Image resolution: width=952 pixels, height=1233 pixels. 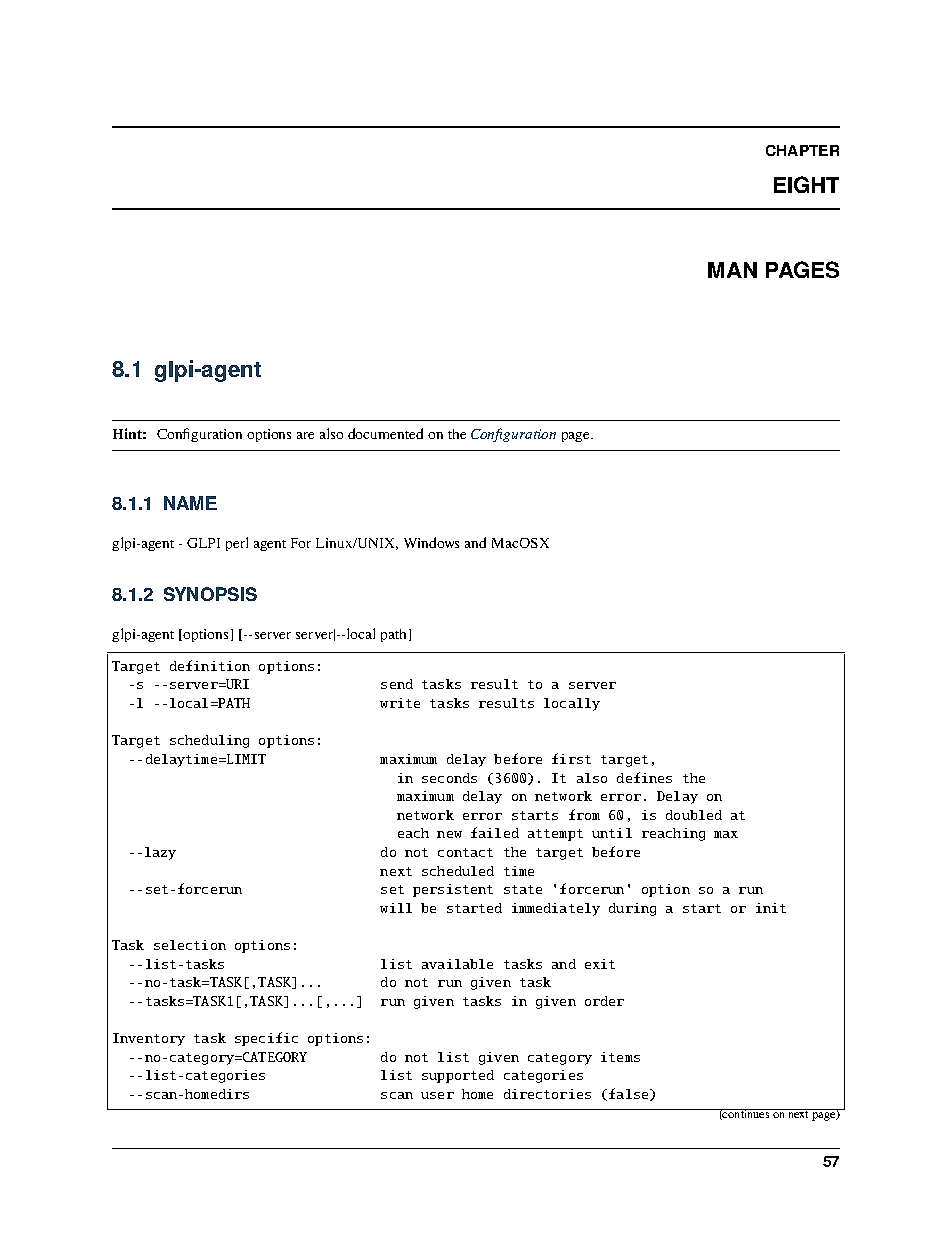 What do you see at coordinates (630, 1094) in the screenshot?
I see `false` at bounding box center [630, 1094].
